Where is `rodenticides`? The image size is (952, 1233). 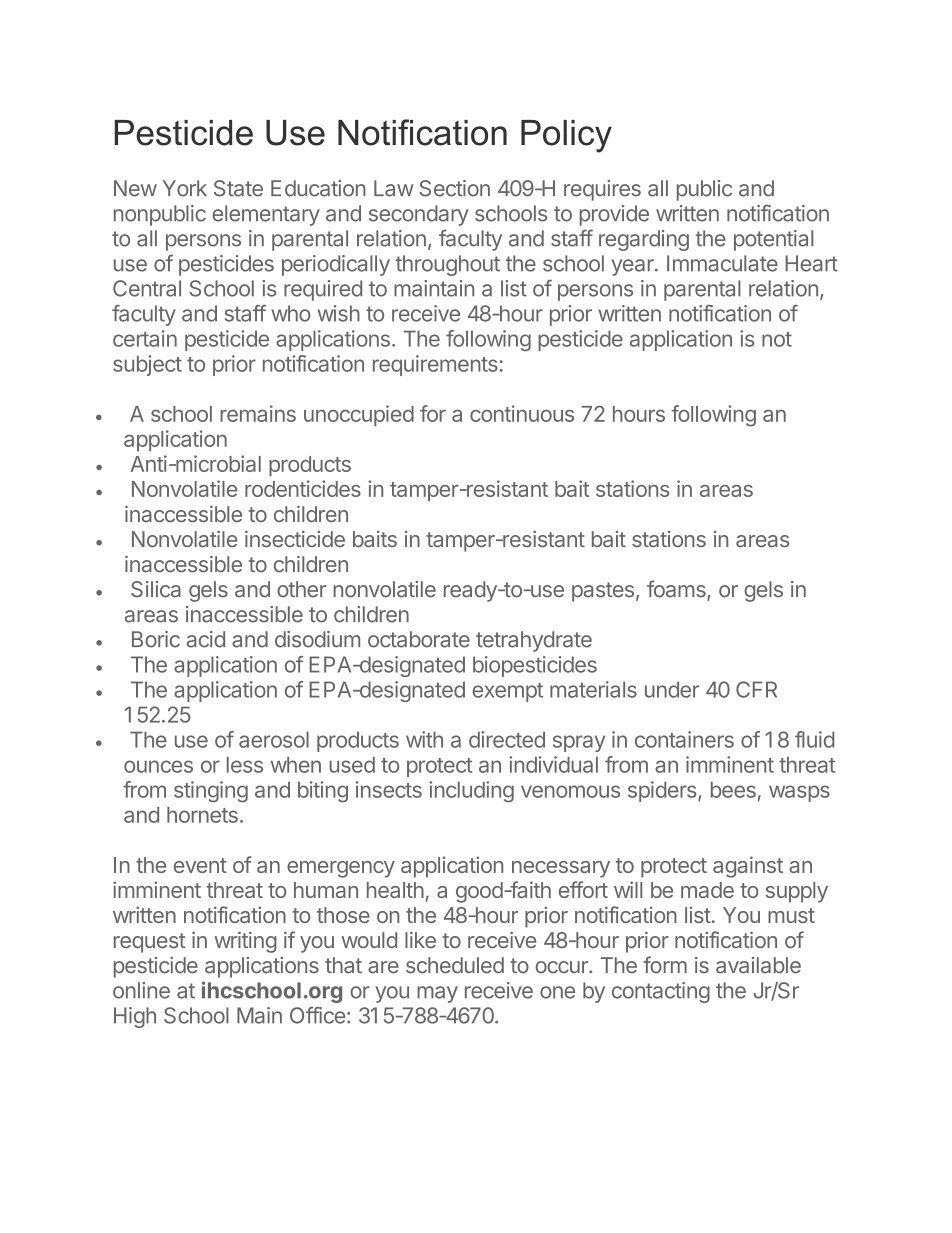
rodenticides is located at coordinates (303, 488).
